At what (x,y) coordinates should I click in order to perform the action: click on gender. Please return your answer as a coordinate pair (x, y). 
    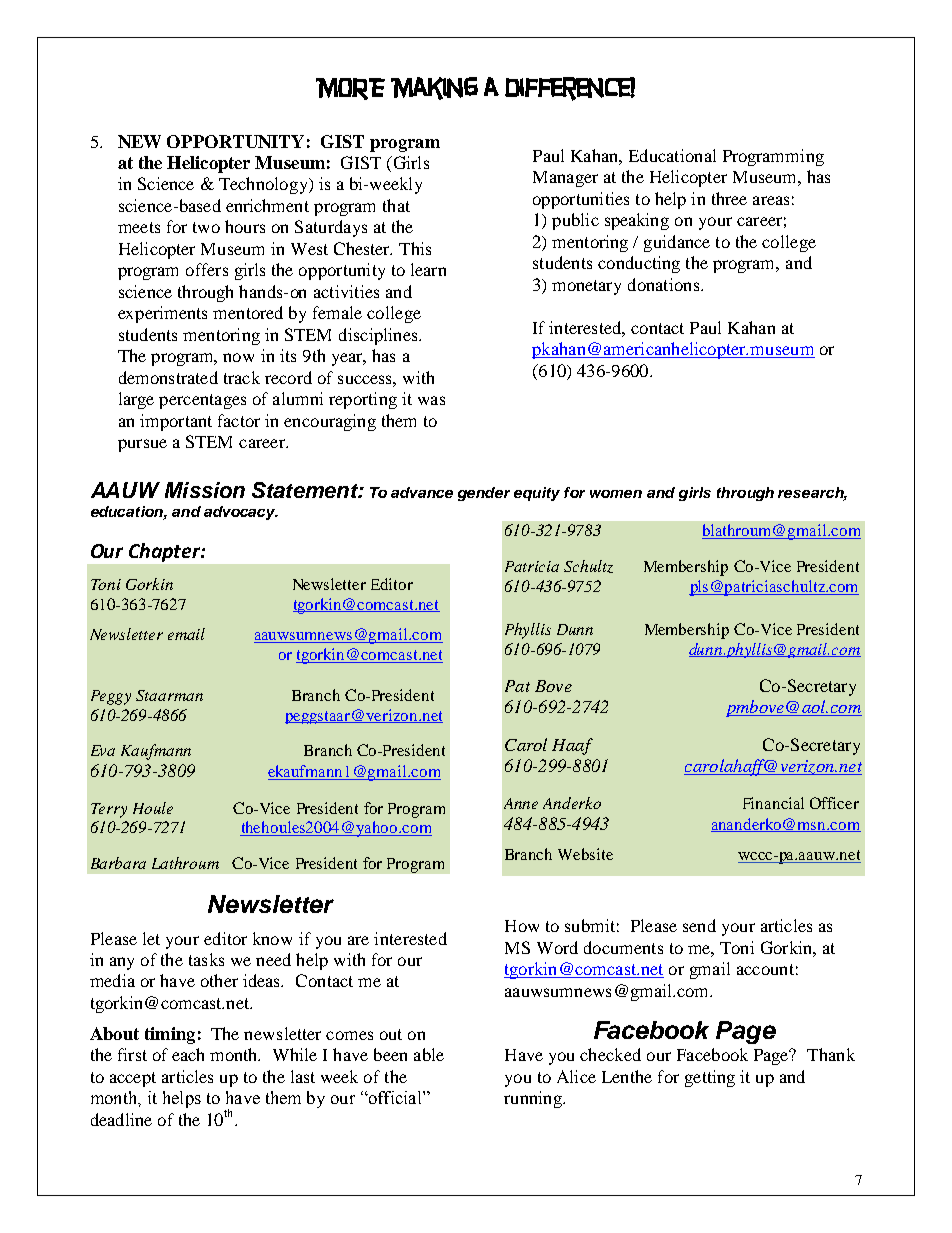
    Looking at the image, I should click on (484, 494).
